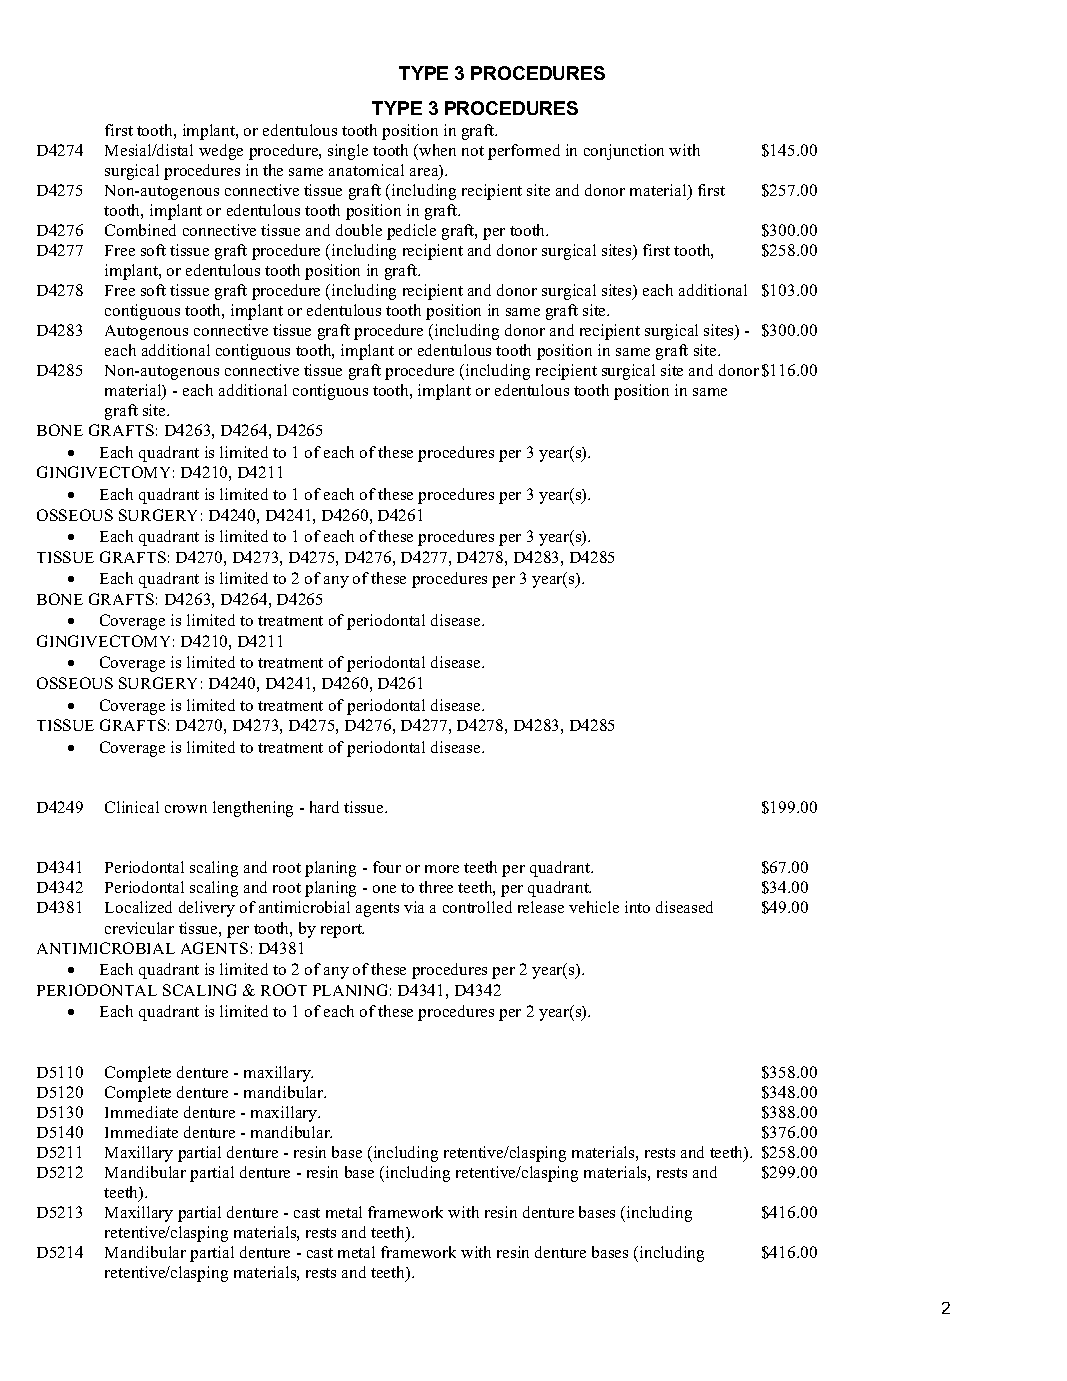  What do you see at coordinates (221, 152) in the screenshot?
I see `wedge` at bounding box center [221, 152].
